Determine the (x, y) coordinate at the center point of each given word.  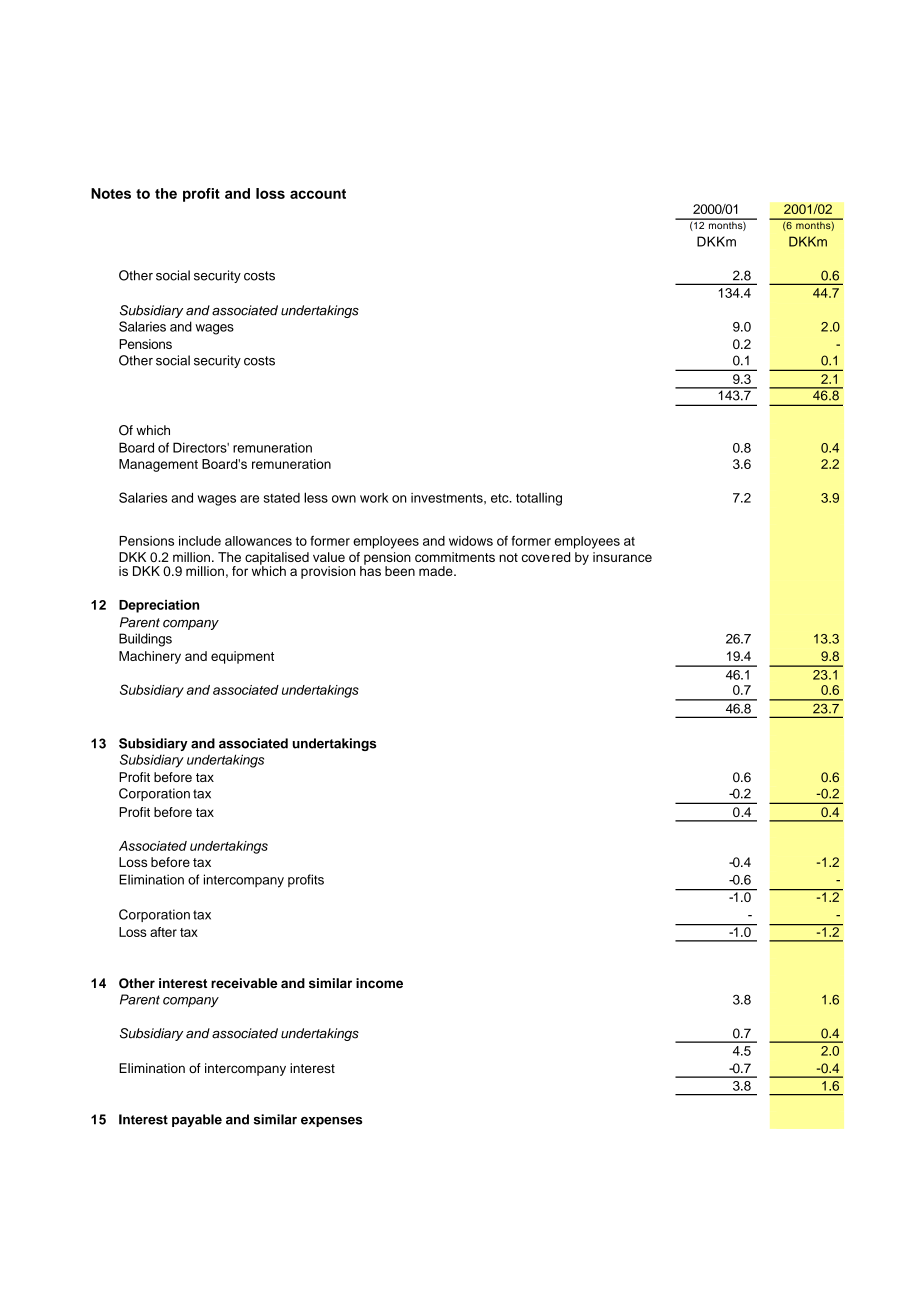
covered (546, 557)
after (163, 932)
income (379, 983)
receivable (244, 983)
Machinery (150, 657)
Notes (111, 193)
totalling (539, 499)
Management (158, 465)
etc (501, 498)
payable (197, 1120)
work (374, 498)
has (370, 570)
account (318, 194)
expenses (331, 1122)
